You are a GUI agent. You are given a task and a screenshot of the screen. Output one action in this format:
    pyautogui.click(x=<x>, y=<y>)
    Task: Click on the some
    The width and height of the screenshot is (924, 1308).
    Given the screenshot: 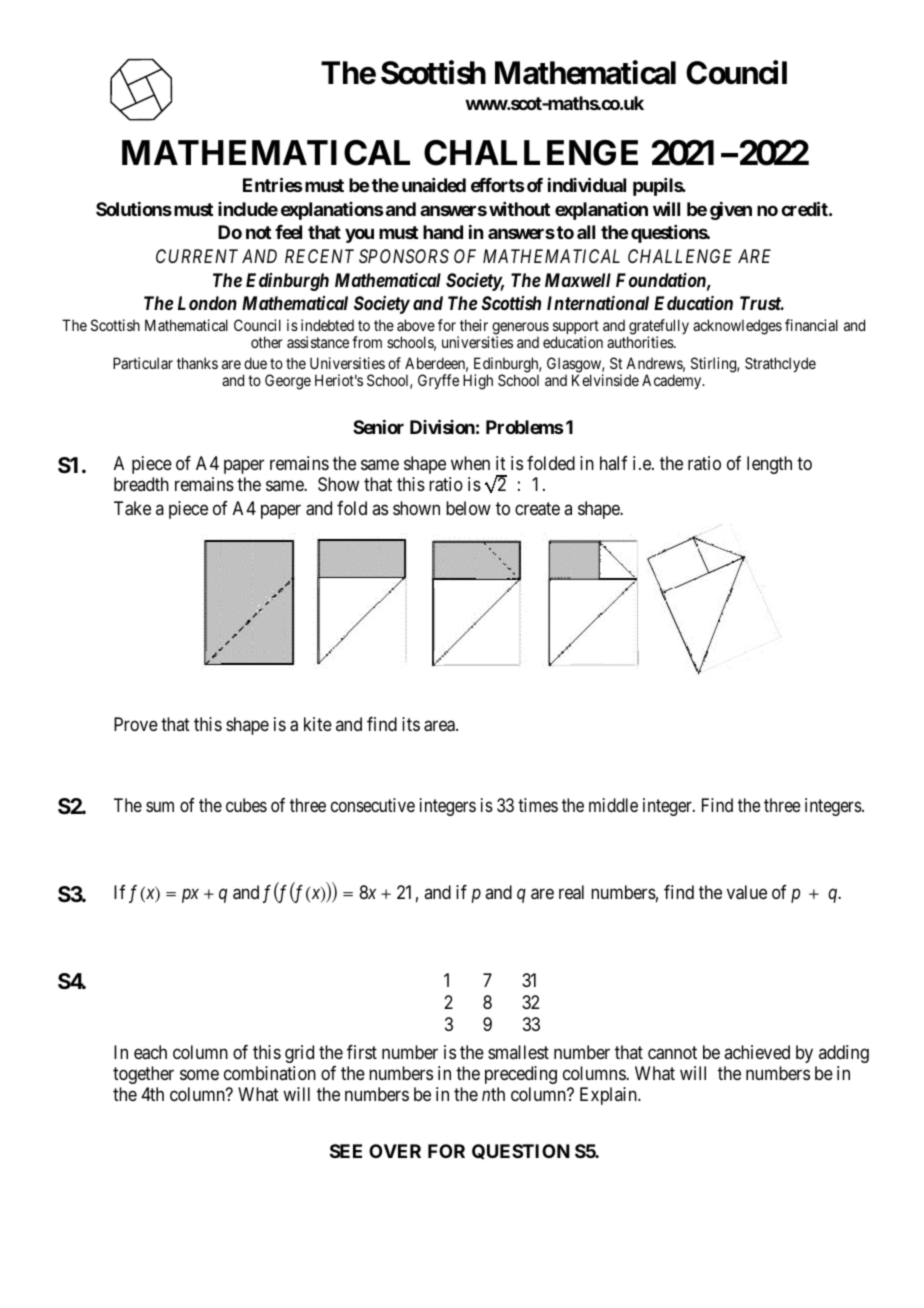 What is the action you would take?
    pyautogui.click(x=199, y=1074)
